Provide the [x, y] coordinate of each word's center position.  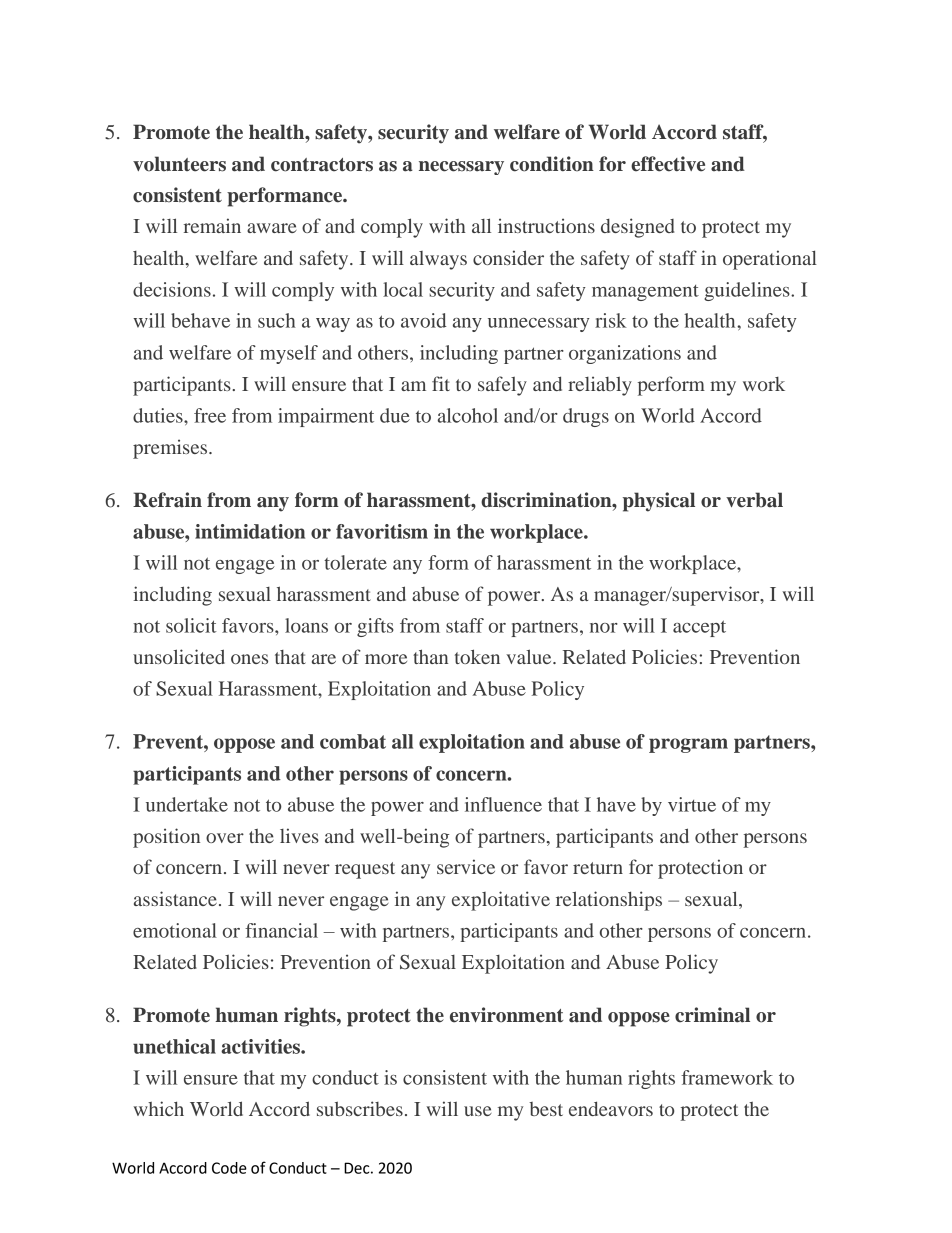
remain [212, 225]
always [438, 260]
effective [668, 164]
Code [229, 1168]
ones [249, 659]
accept [699, 628]
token [477, 656]
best [546, 1109]
